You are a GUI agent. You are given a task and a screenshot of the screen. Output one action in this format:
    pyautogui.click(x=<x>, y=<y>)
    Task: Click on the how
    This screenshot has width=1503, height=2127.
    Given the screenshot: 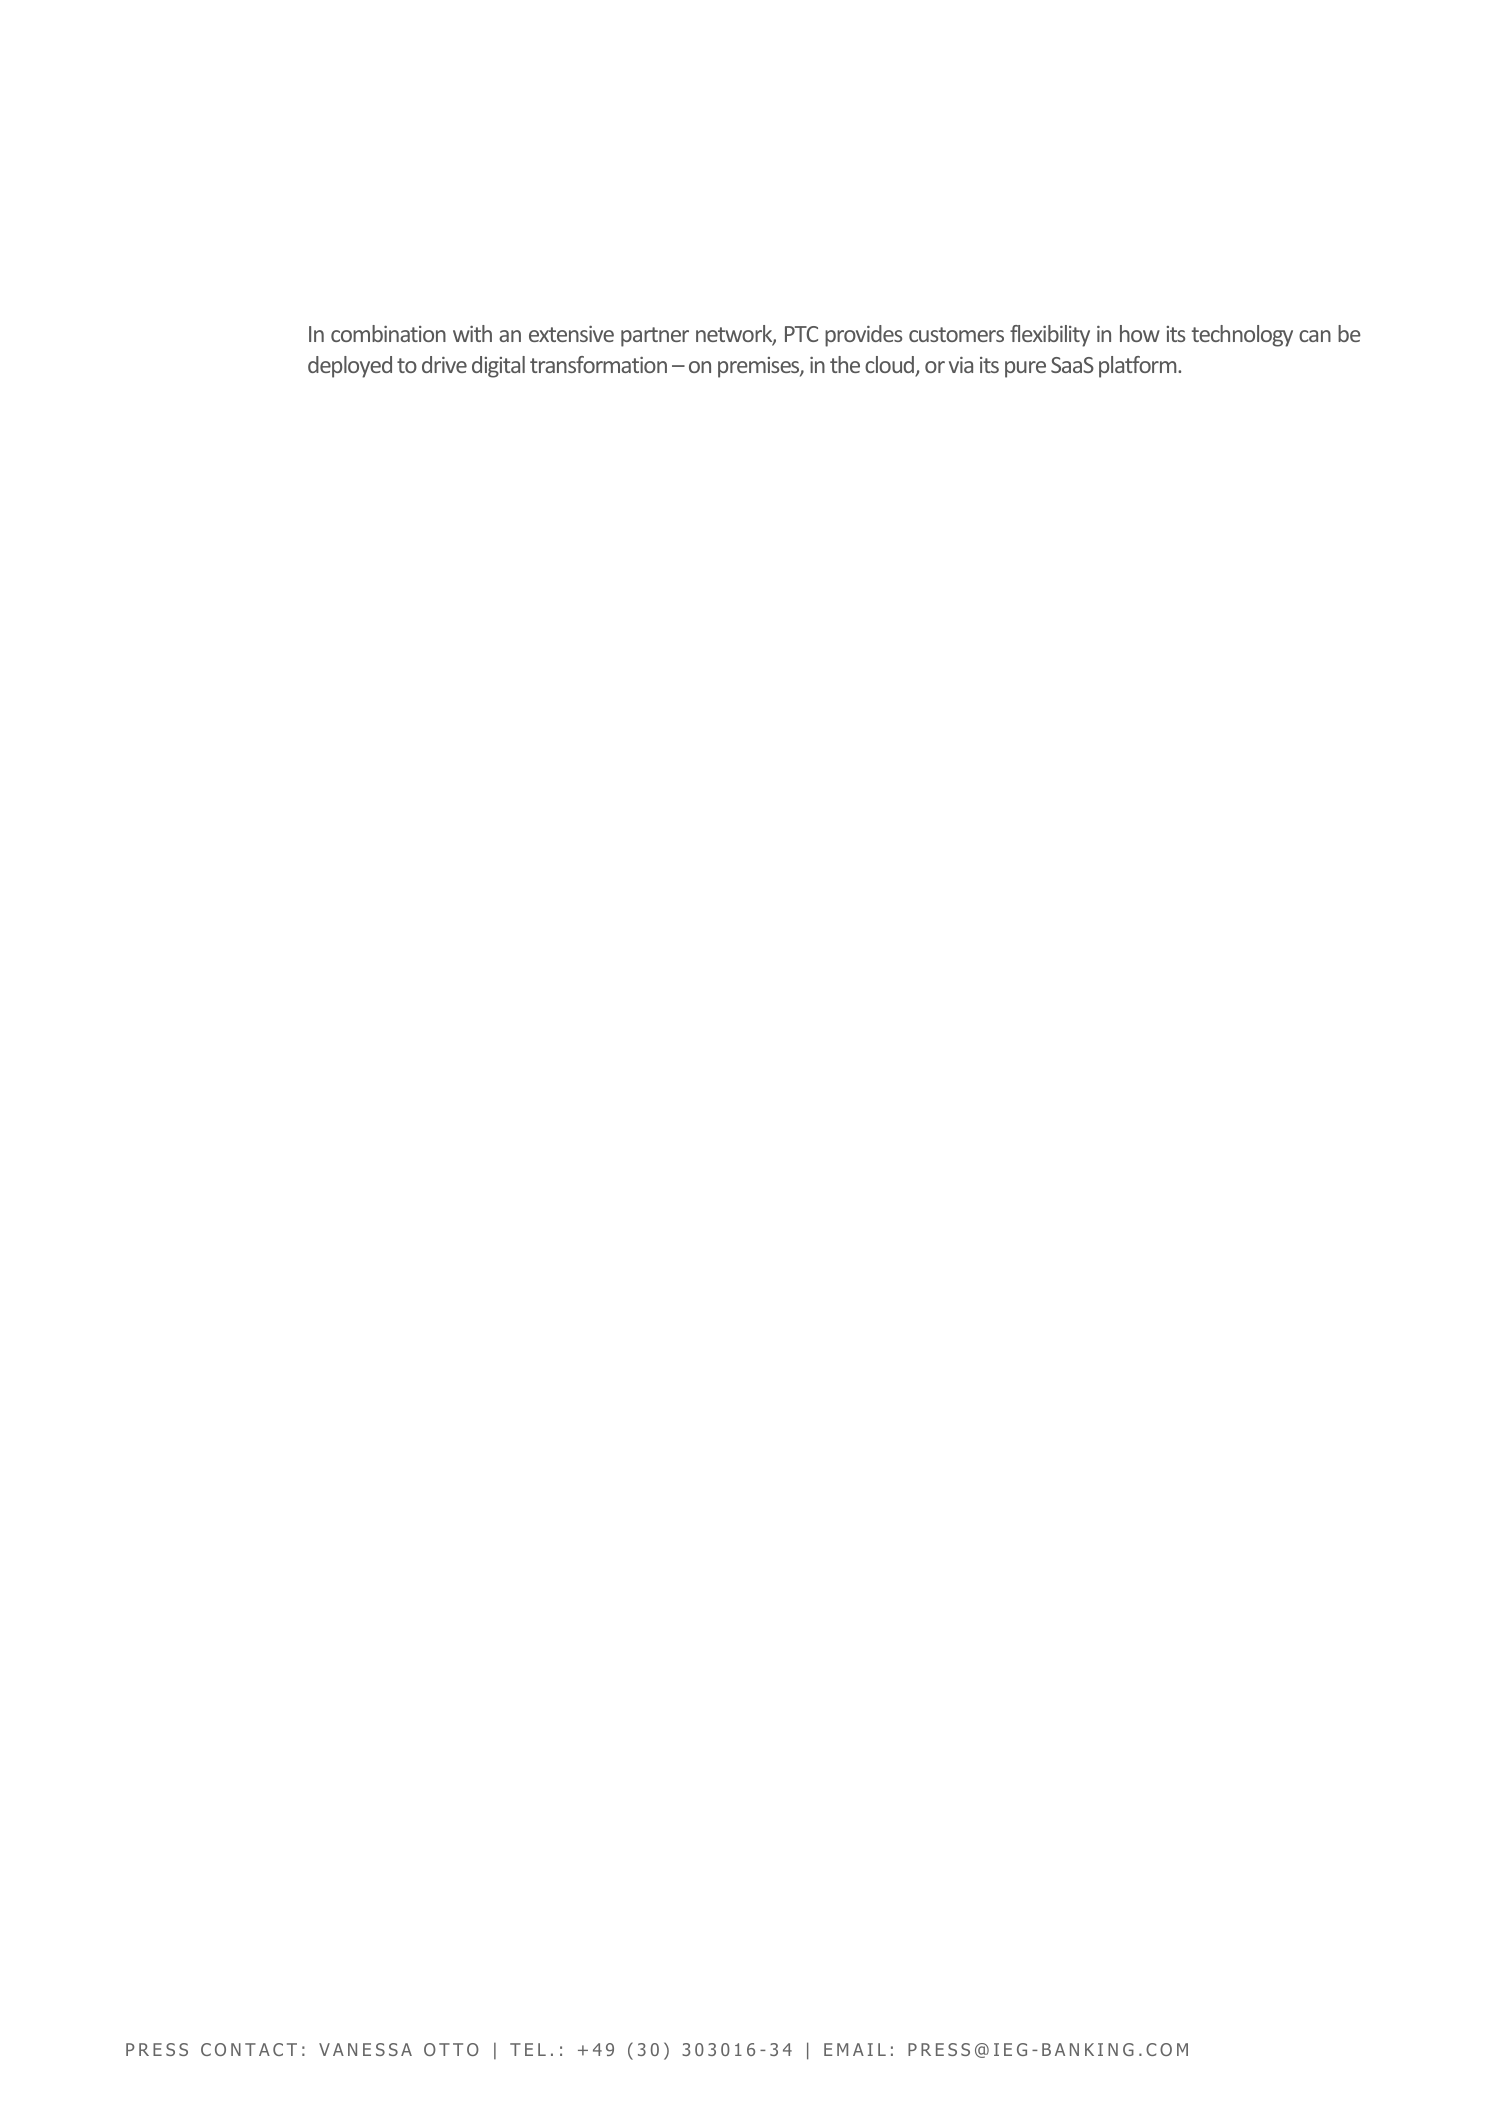 What is the action you would take?
    pyautogui.click(x=1140, y=333)
